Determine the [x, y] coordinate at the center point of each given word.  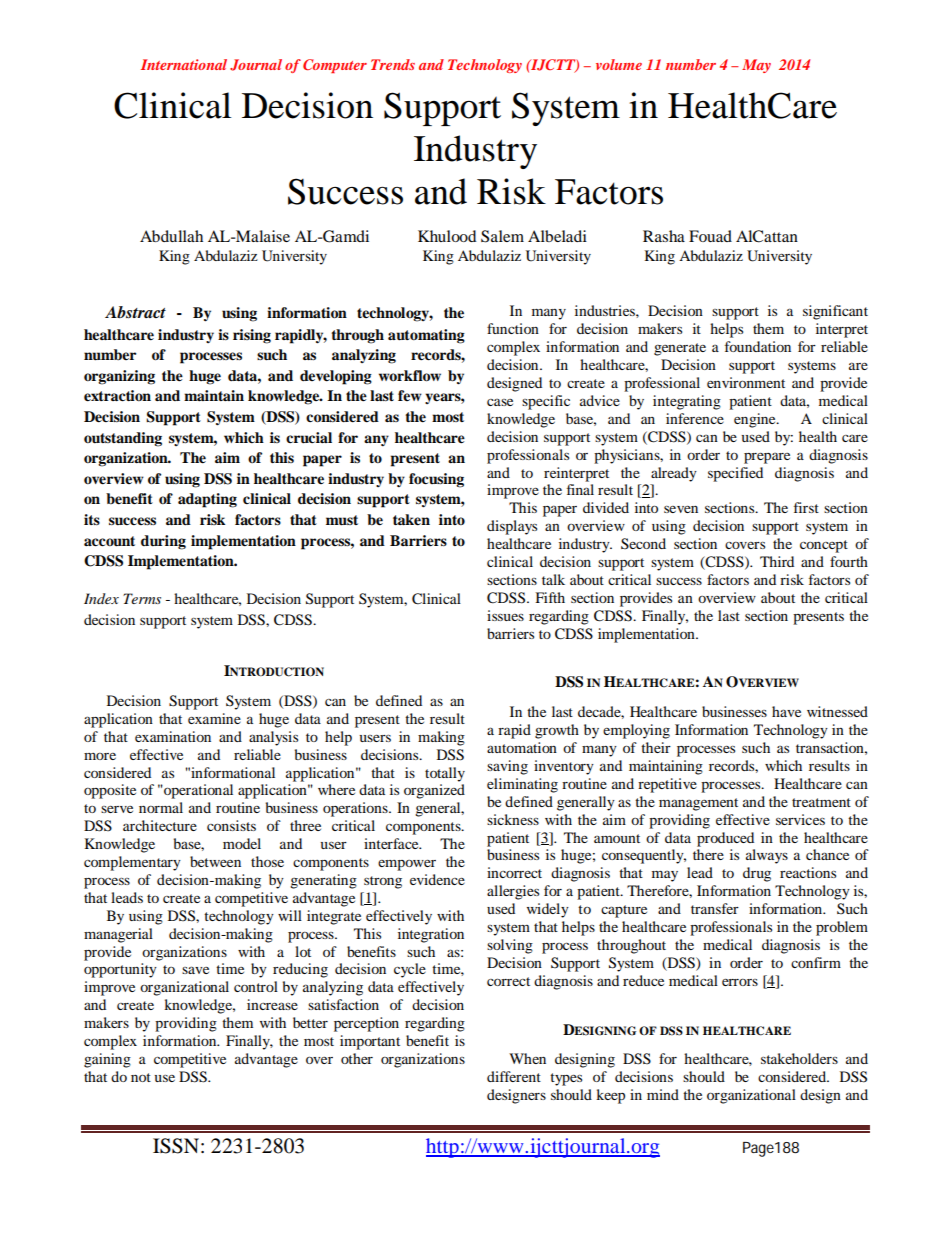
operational [197, 791]
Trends [393, 64]
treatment [821, 802]
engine [756, 420]
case [500, 402]
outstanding [123, 439]
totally [445, 774]
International [184, 64]
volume [619, 64]
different [514, 1076]
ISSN [176, 1146]
